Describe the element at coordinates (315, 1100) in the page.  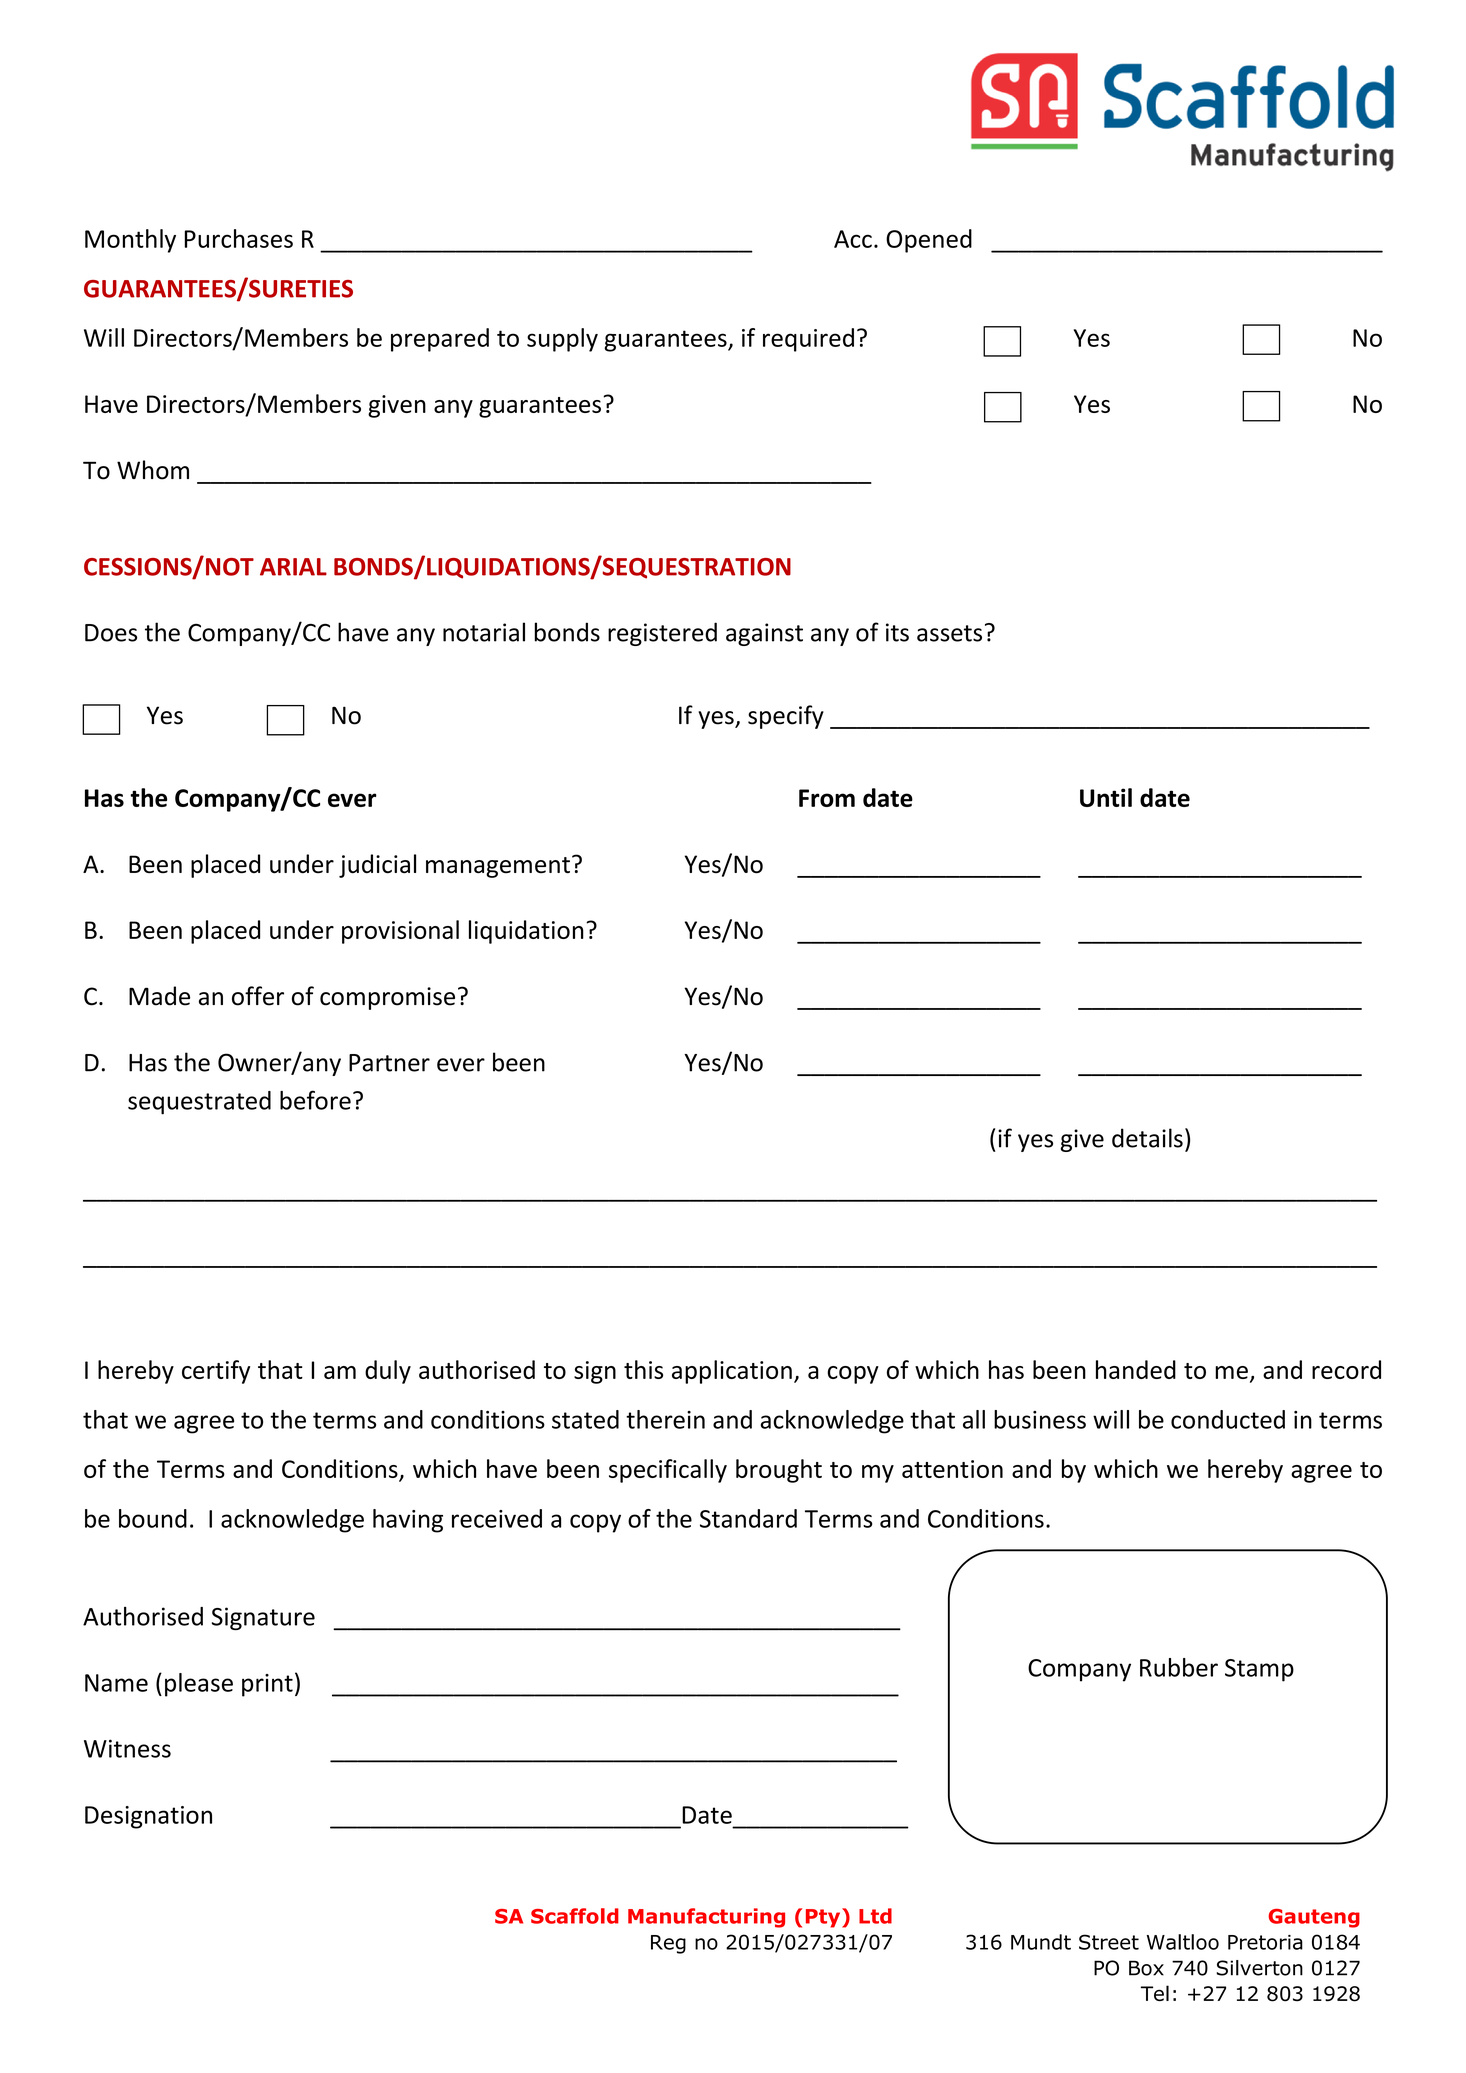
I see `before` at that location.
